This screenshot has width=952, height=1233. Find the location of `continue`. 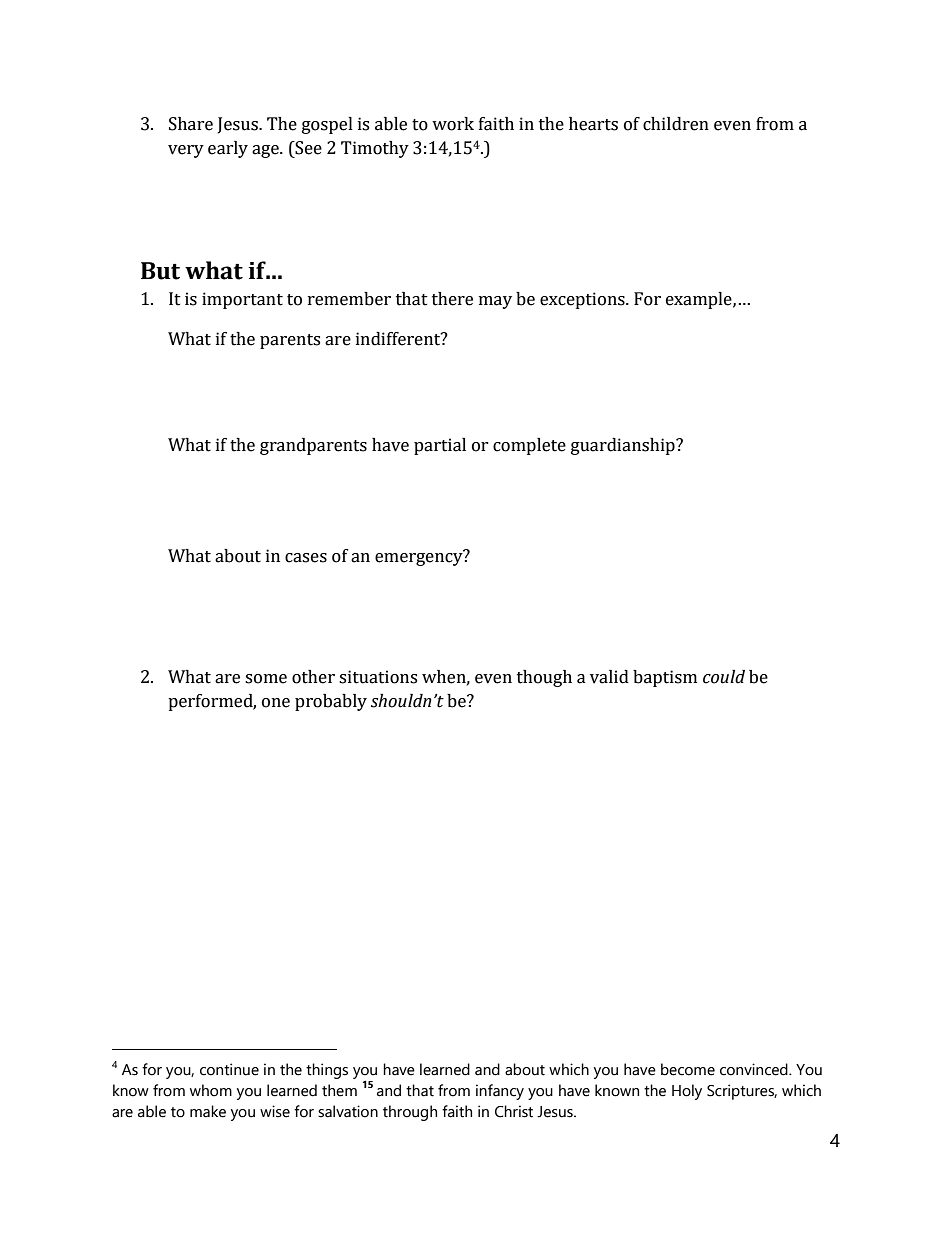

continue is located at coordinates (229, 1069).
